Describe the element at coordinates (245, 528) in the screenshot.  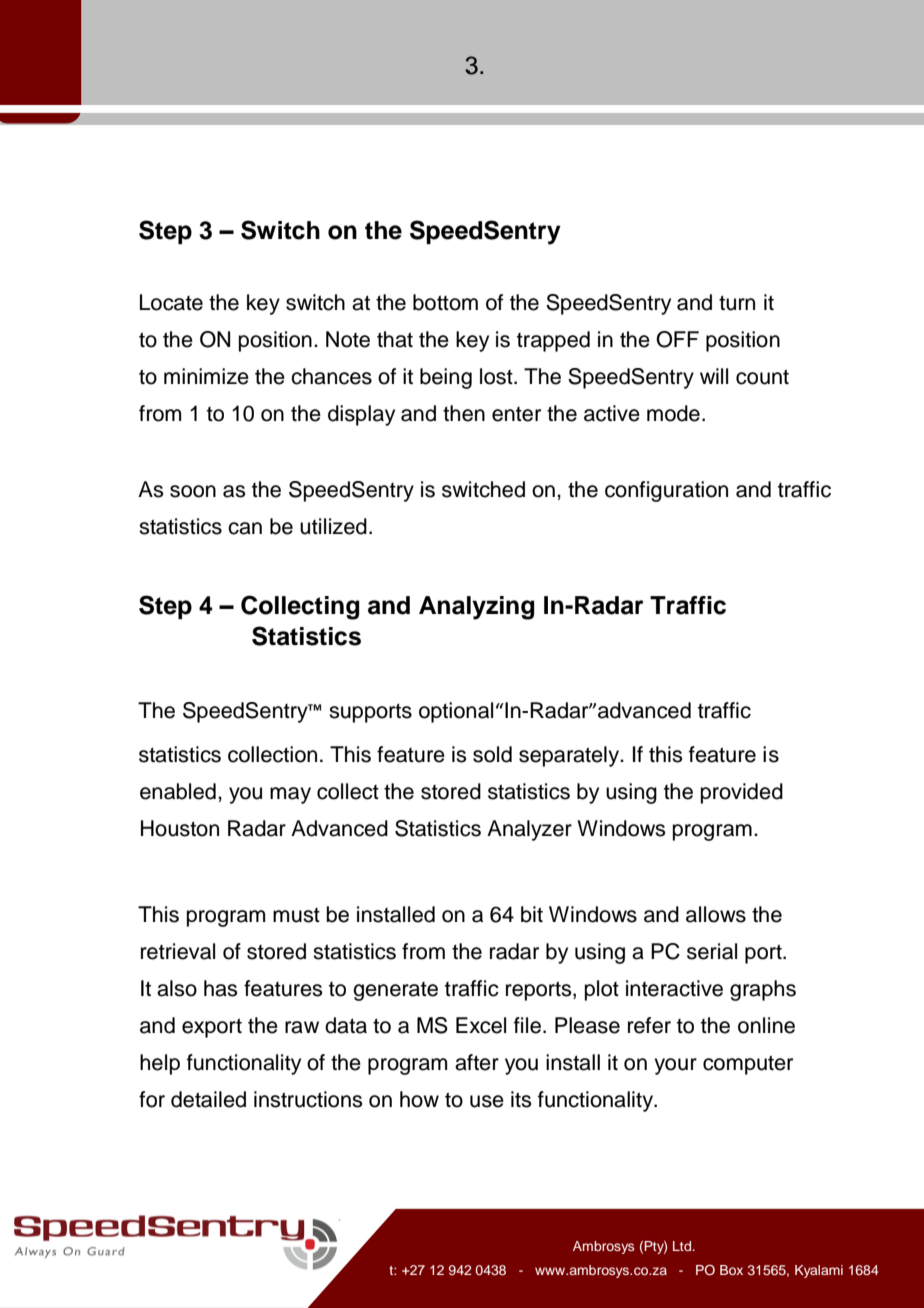
I see `can` at that location.
